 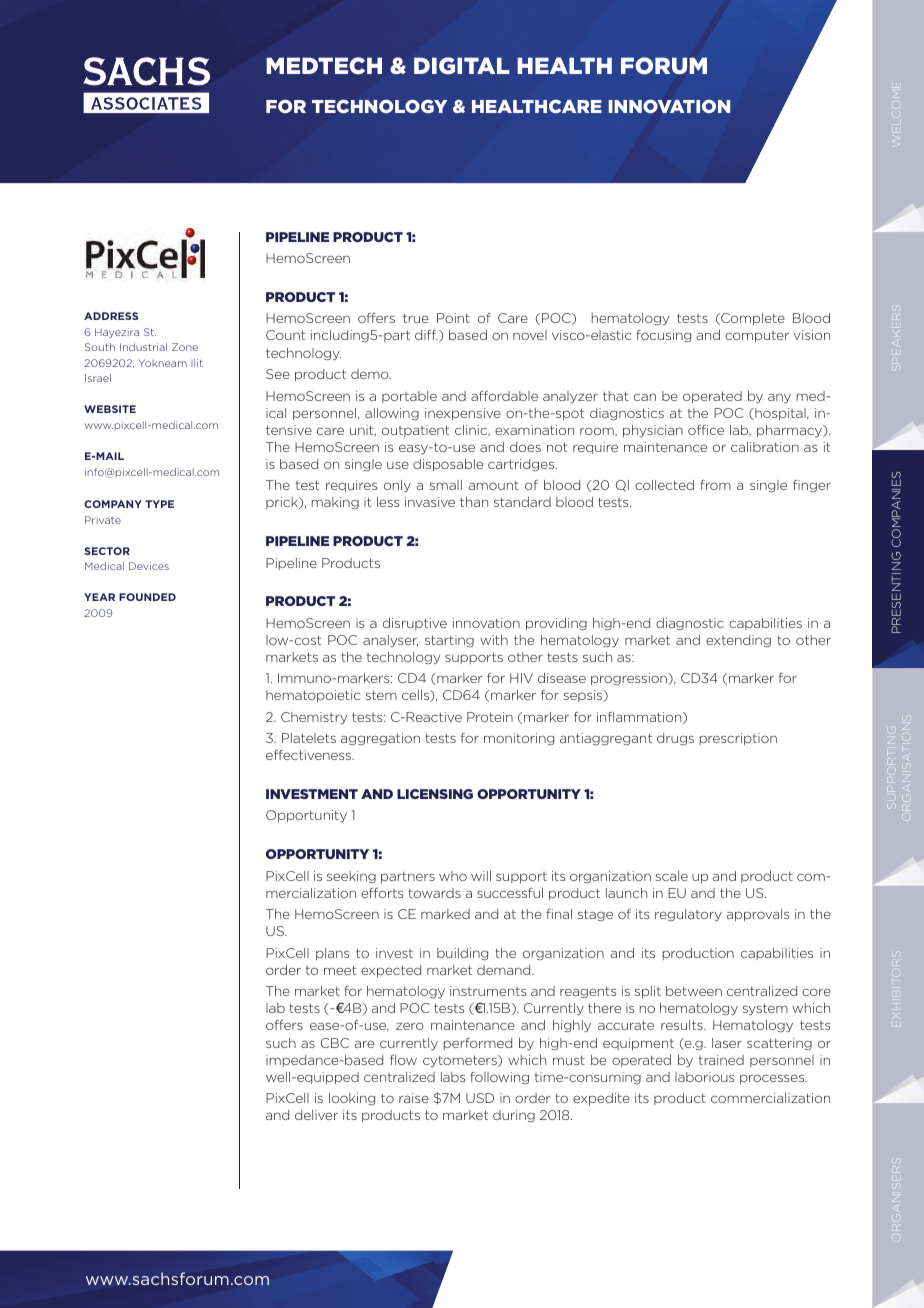 I want to click on labs, so click(x=453, y=1077).
